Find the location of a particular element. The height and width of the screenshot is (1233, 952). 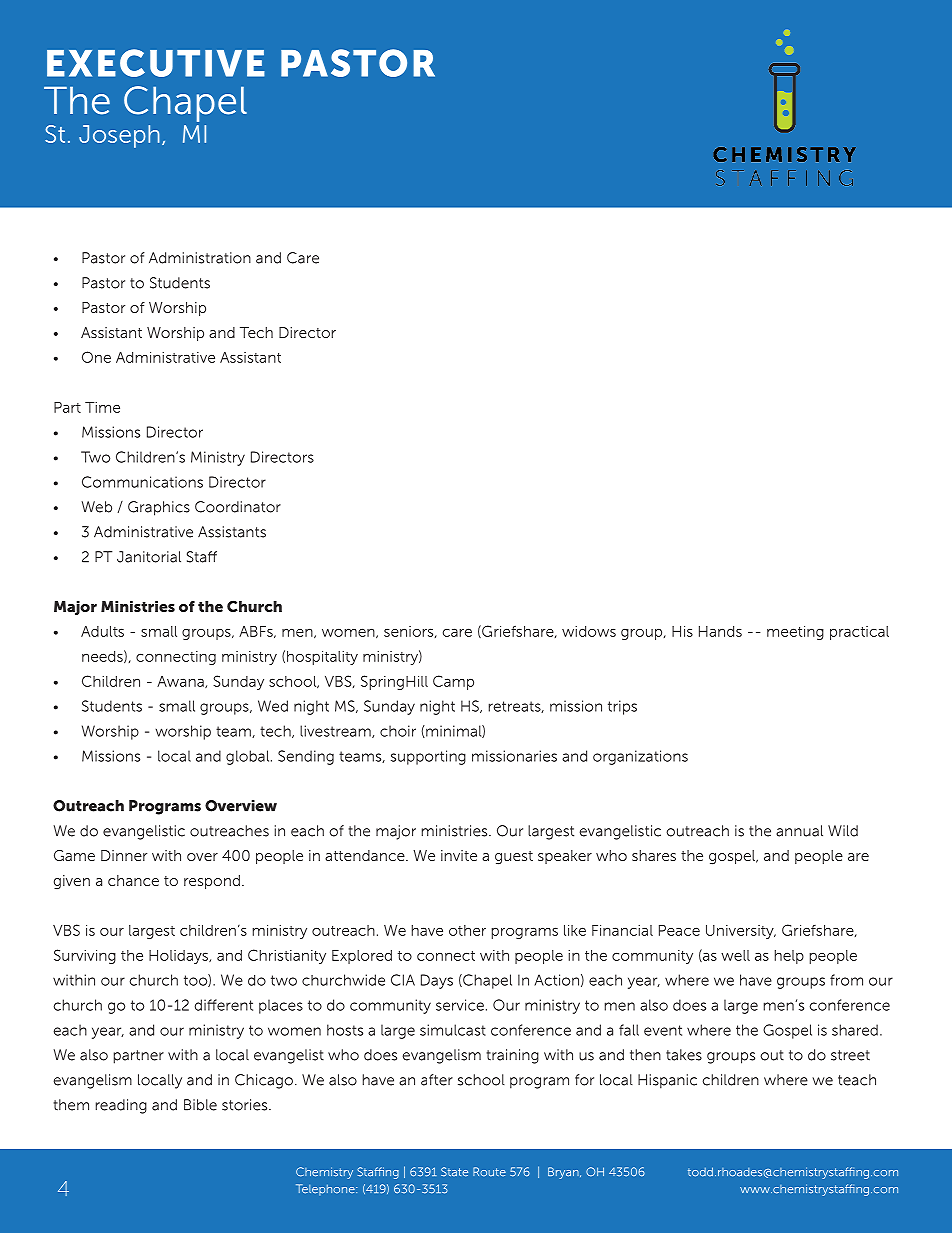

supporting is located at coordinates (428, 757).
